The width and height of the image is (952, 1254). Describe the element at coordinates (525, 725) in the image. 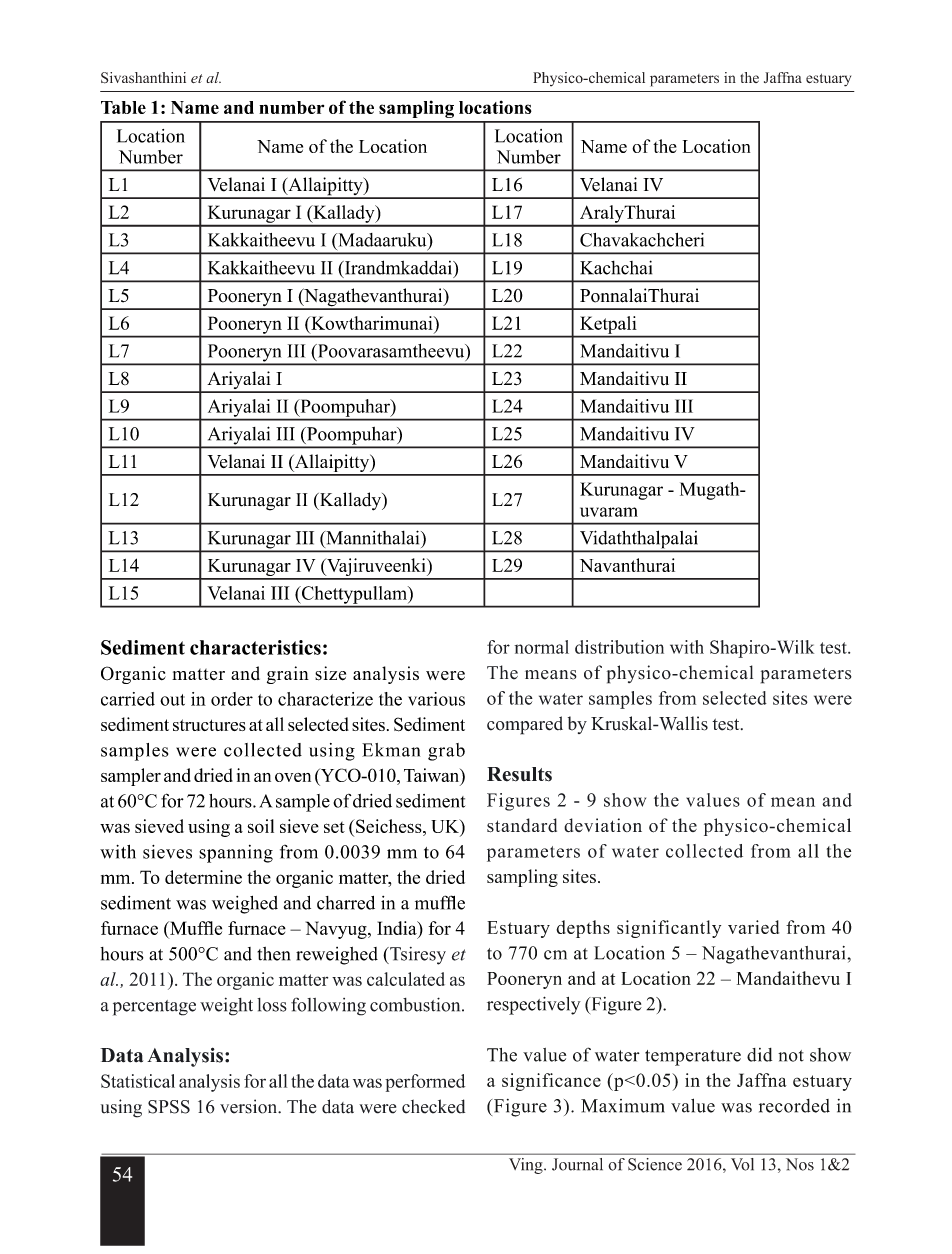

I see `compared` at that location.
